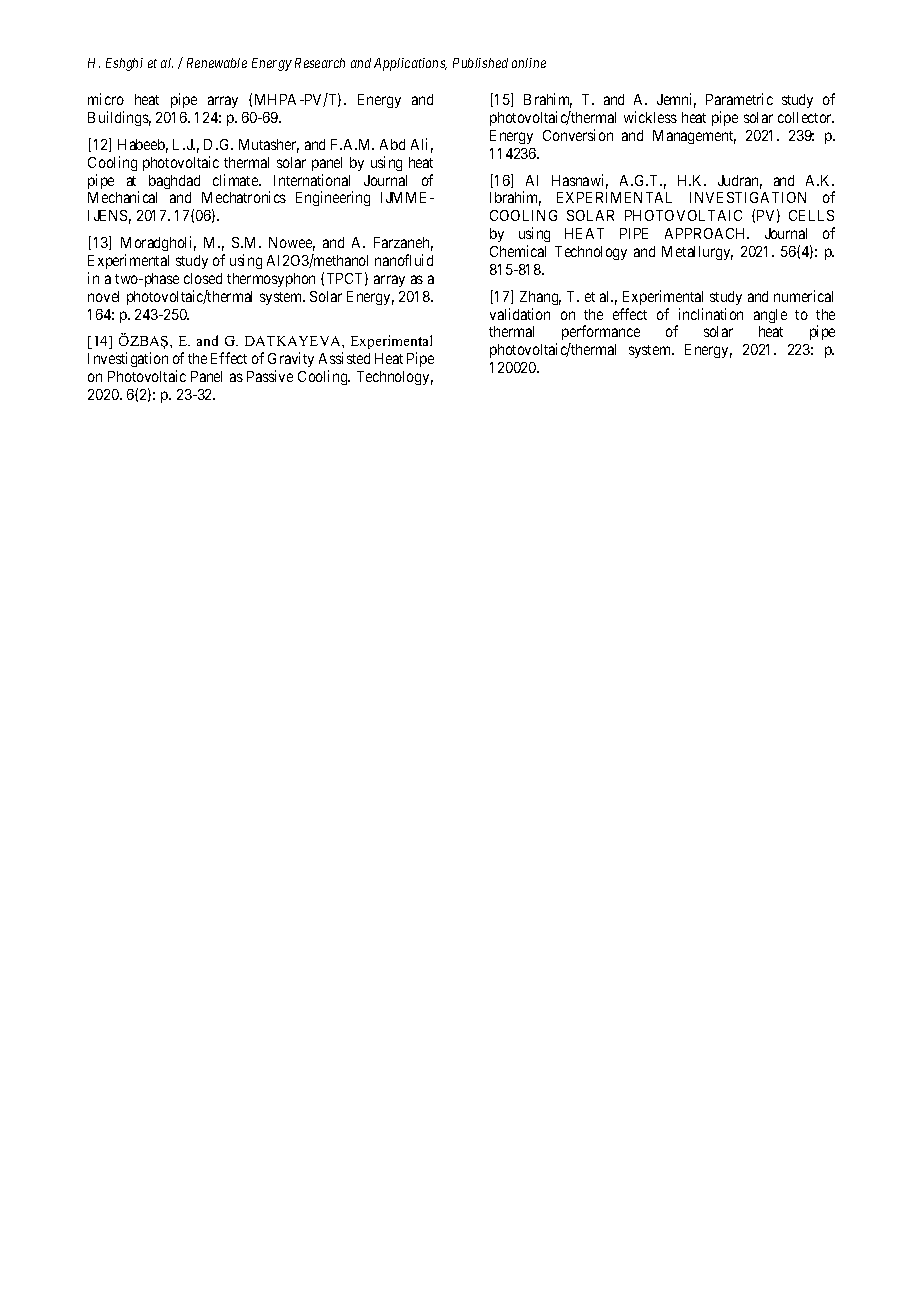 The height and width of the image is (1308, 924). Describe the element at coordinates (203, 278) in the image. I see `closed` at that location.
